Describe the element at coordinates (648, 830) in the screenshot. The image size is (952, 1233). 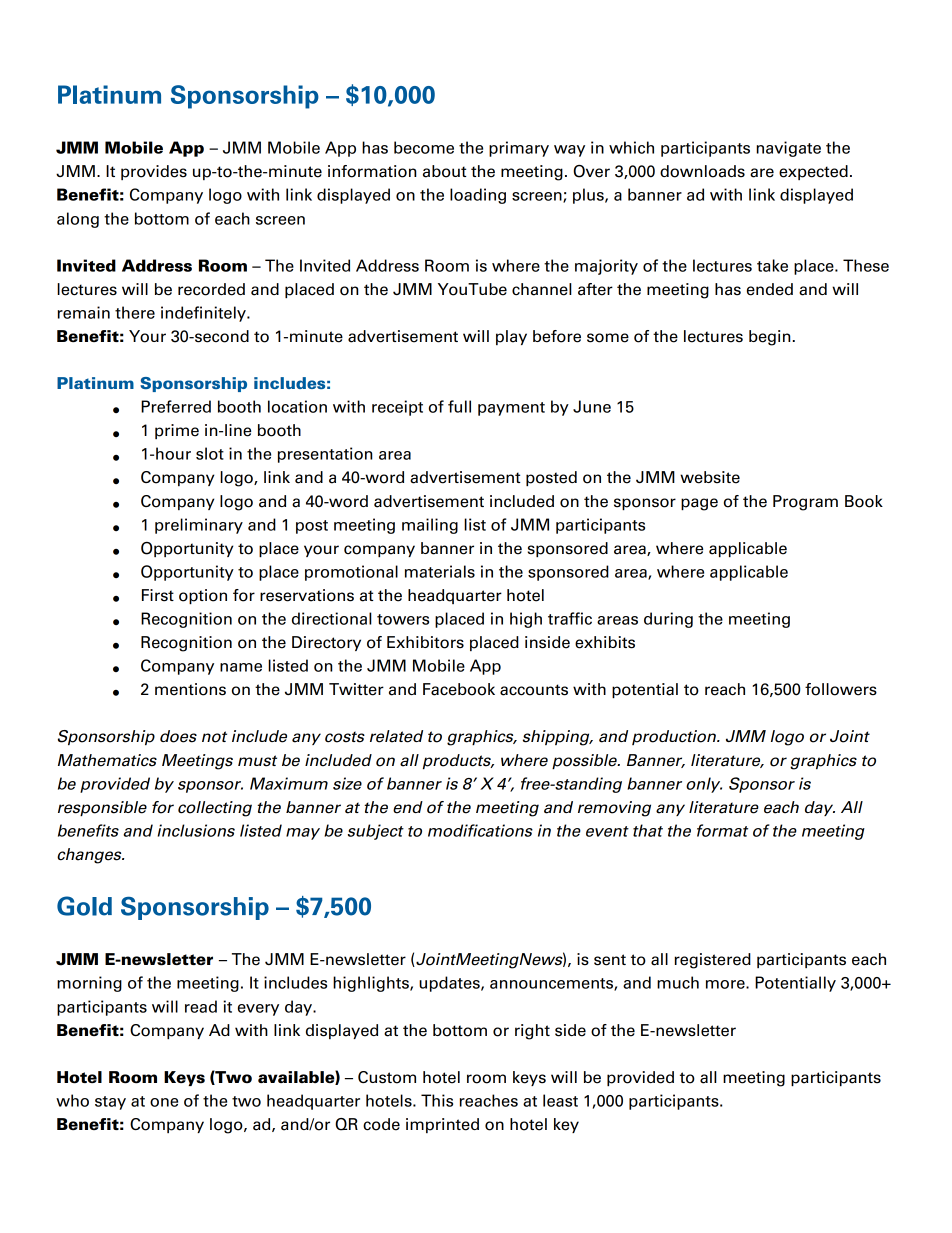
I see `that` at that location.
